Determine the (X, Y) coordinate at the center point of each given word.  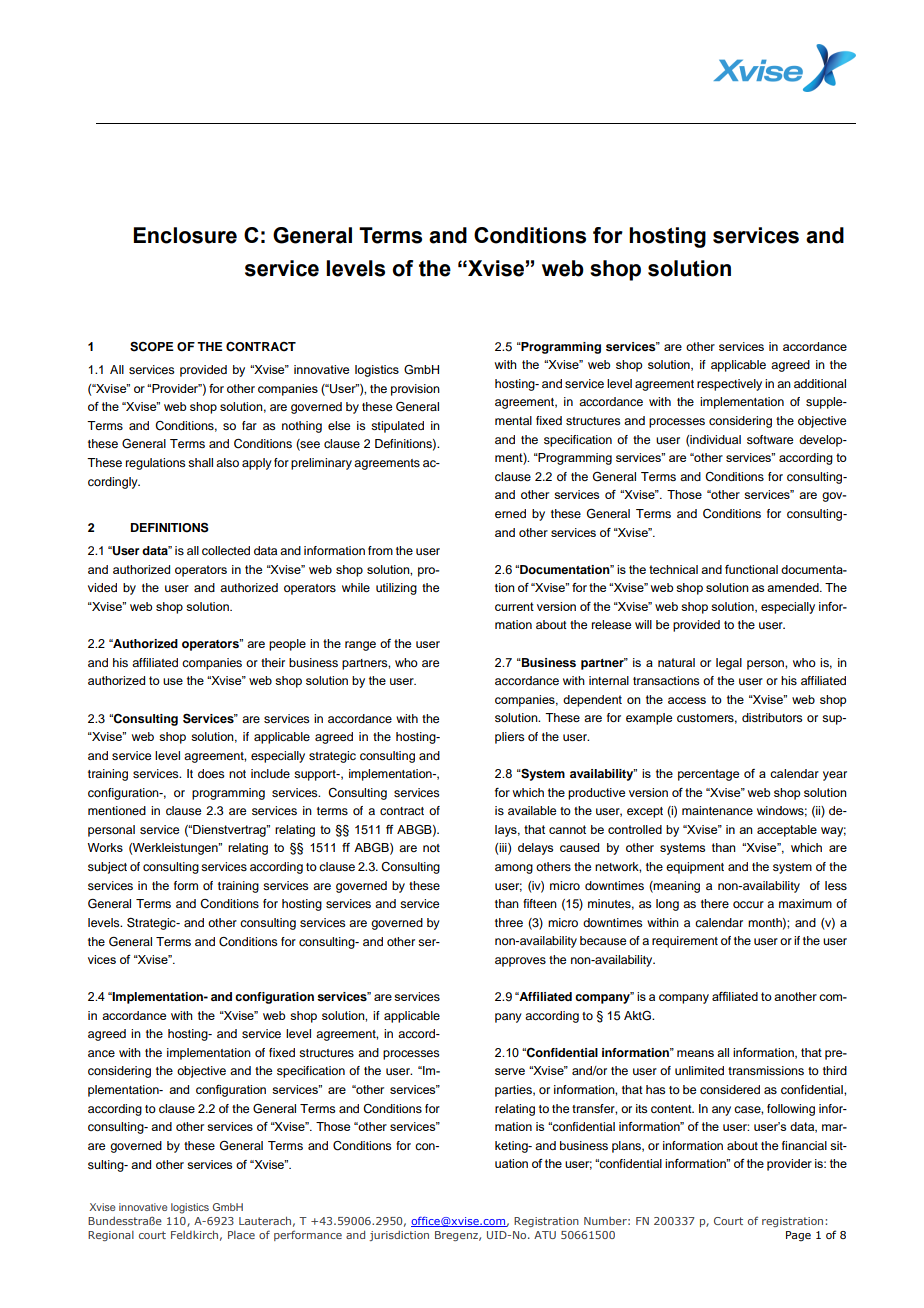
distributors (772, 717)
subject (107, 868)
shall (200, 462)
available (532, 810)
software (770, 439)
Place (241, 1235)
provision (415, 390)
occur (748, 904)
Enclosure (185, 235)
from (380, 550)
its (642, 1108)
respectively (729, 385)
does (211, 773)
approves (520, 962)
